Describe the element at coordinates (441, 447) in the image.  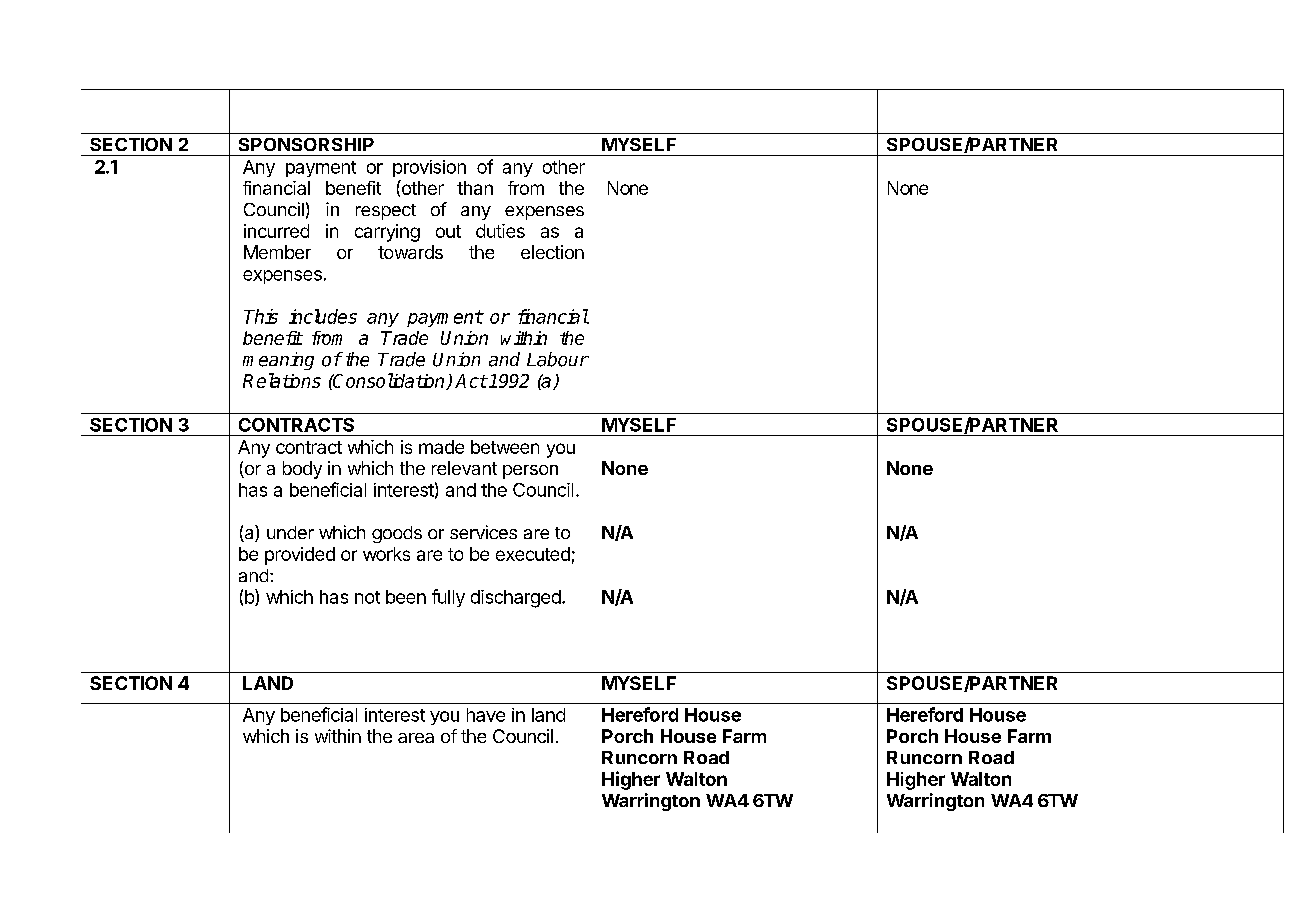
I see `made` at that location.
